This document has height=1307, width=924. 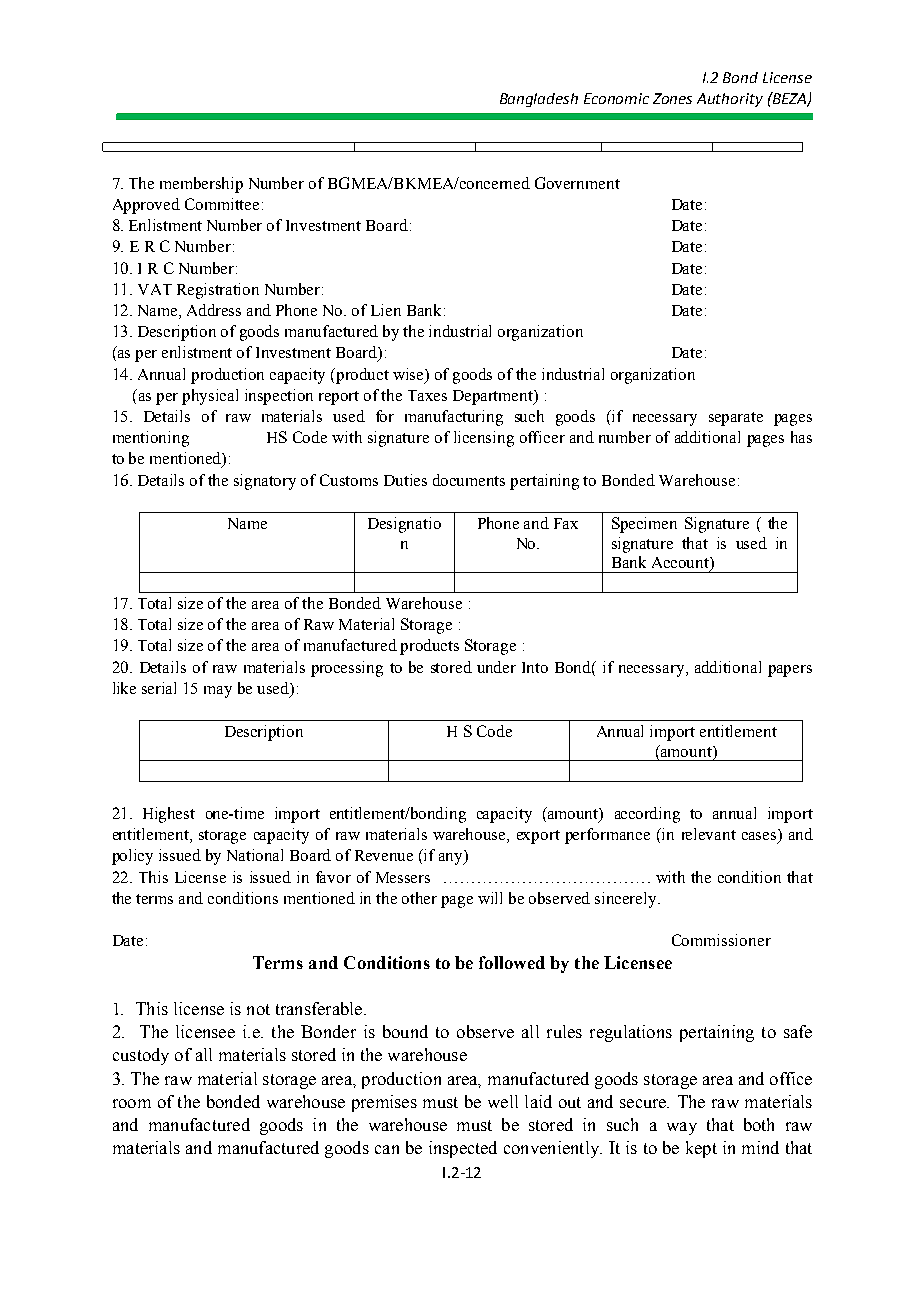 I want to click on separate, so click(x=736, y=419).
